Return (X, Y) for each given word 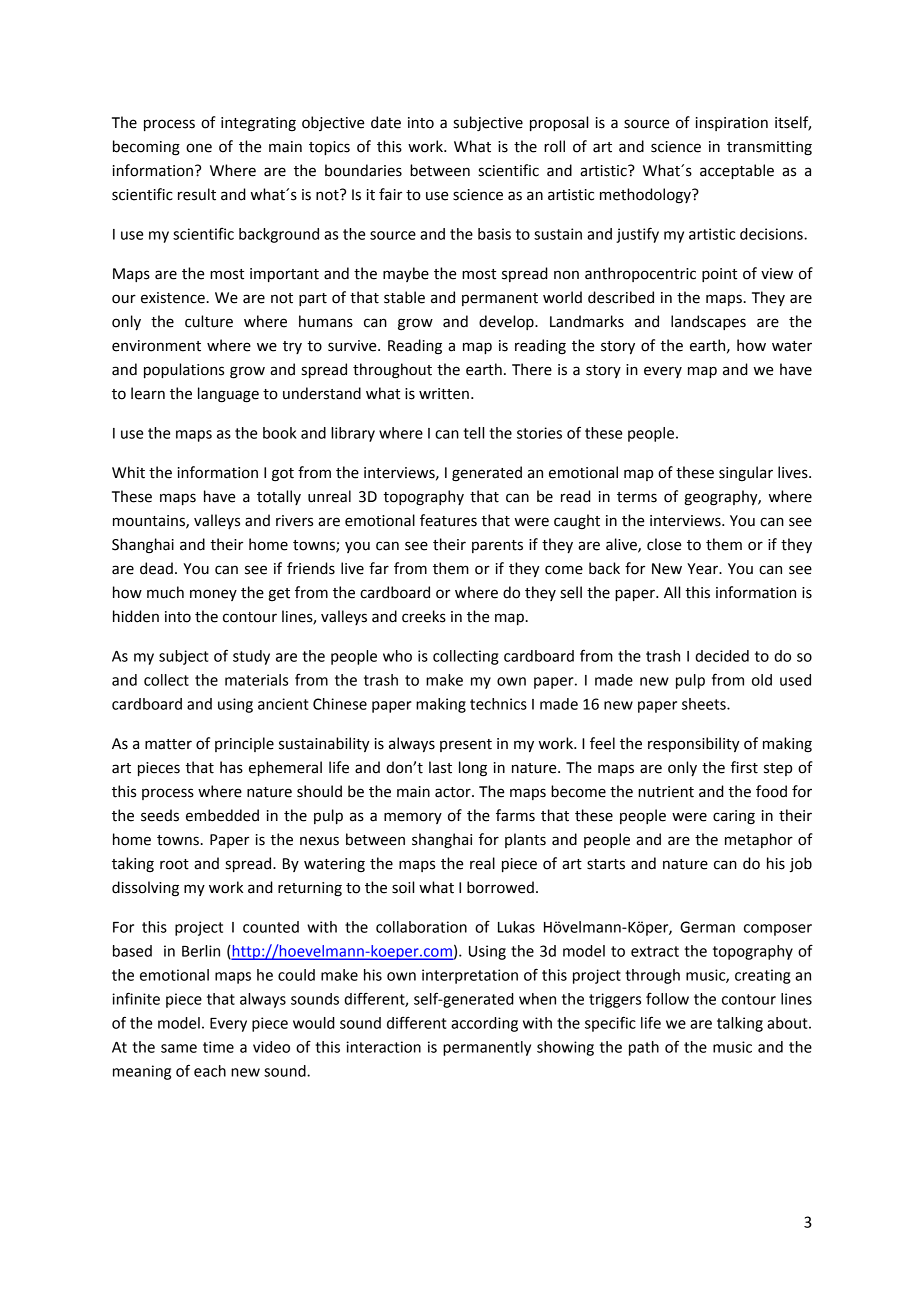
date (386, 122)
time (218, 1047)
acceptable (737, 171)
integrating (258, 124)
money (213, 595)
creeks (424, 616)
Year (704, 569)
